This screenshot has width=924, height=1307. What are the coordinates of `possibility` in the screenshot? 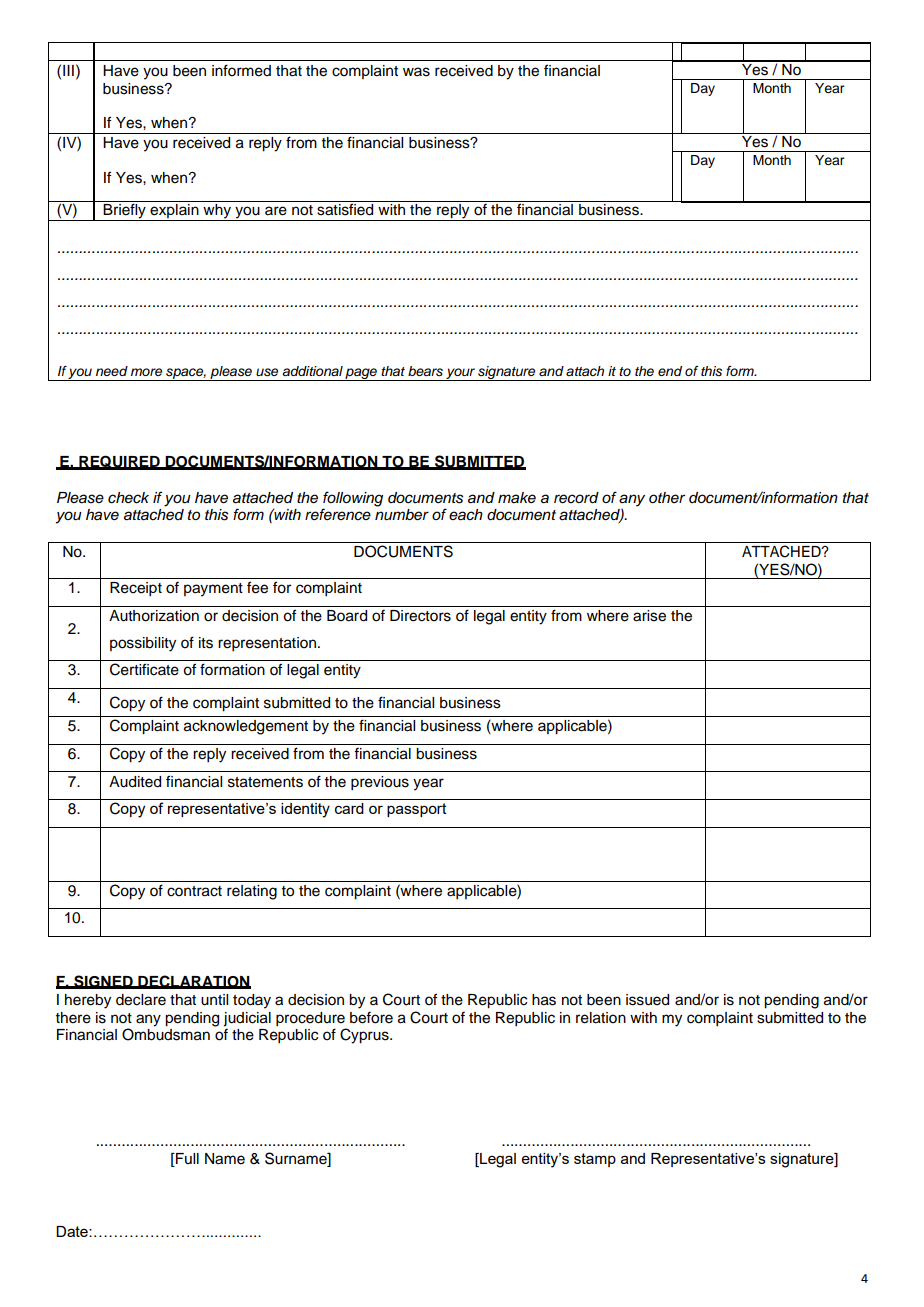 It's located at (143, 644).
